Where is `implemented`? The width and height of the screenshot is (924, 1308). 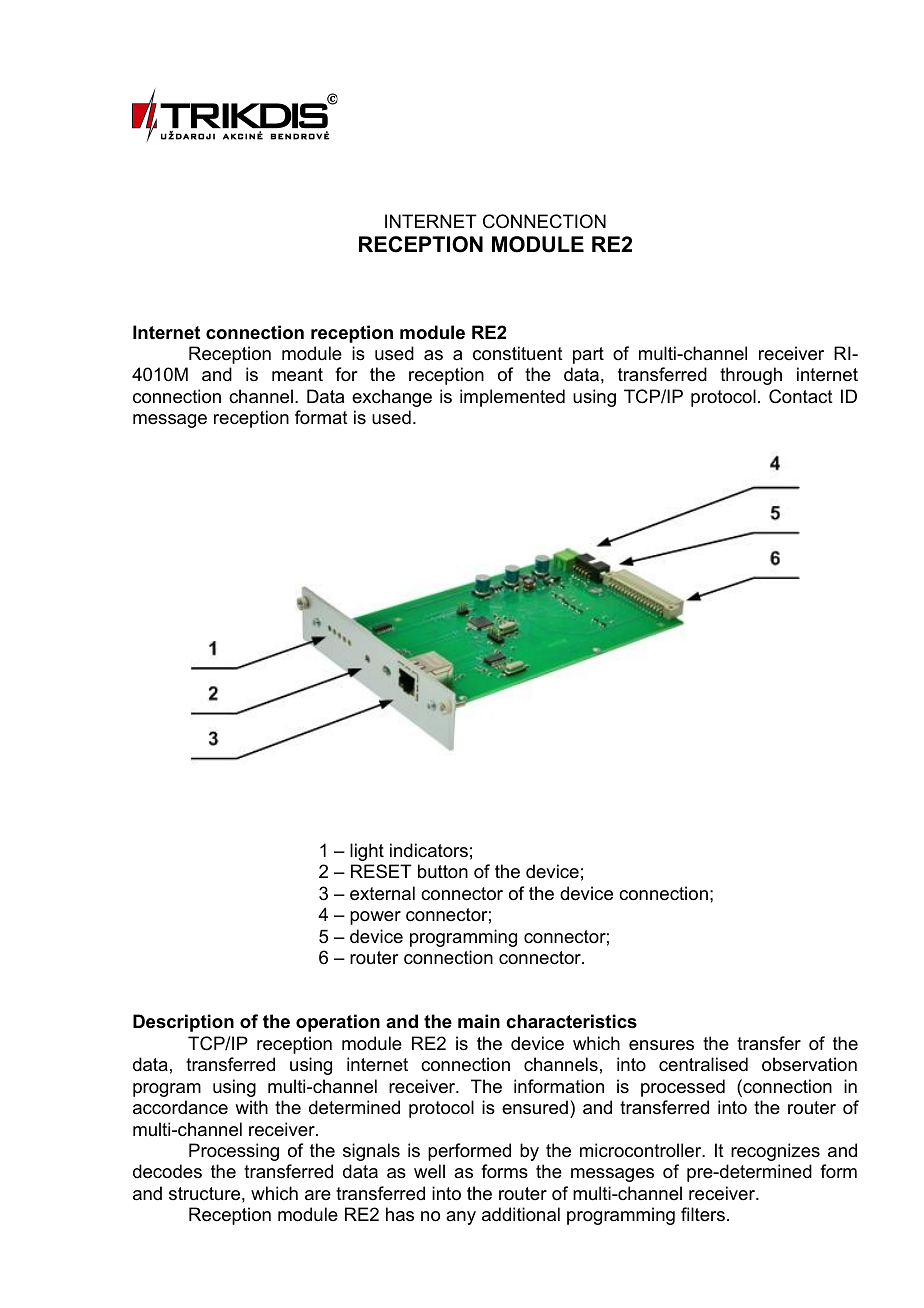 implemented is located at coordinates (512, 398).
